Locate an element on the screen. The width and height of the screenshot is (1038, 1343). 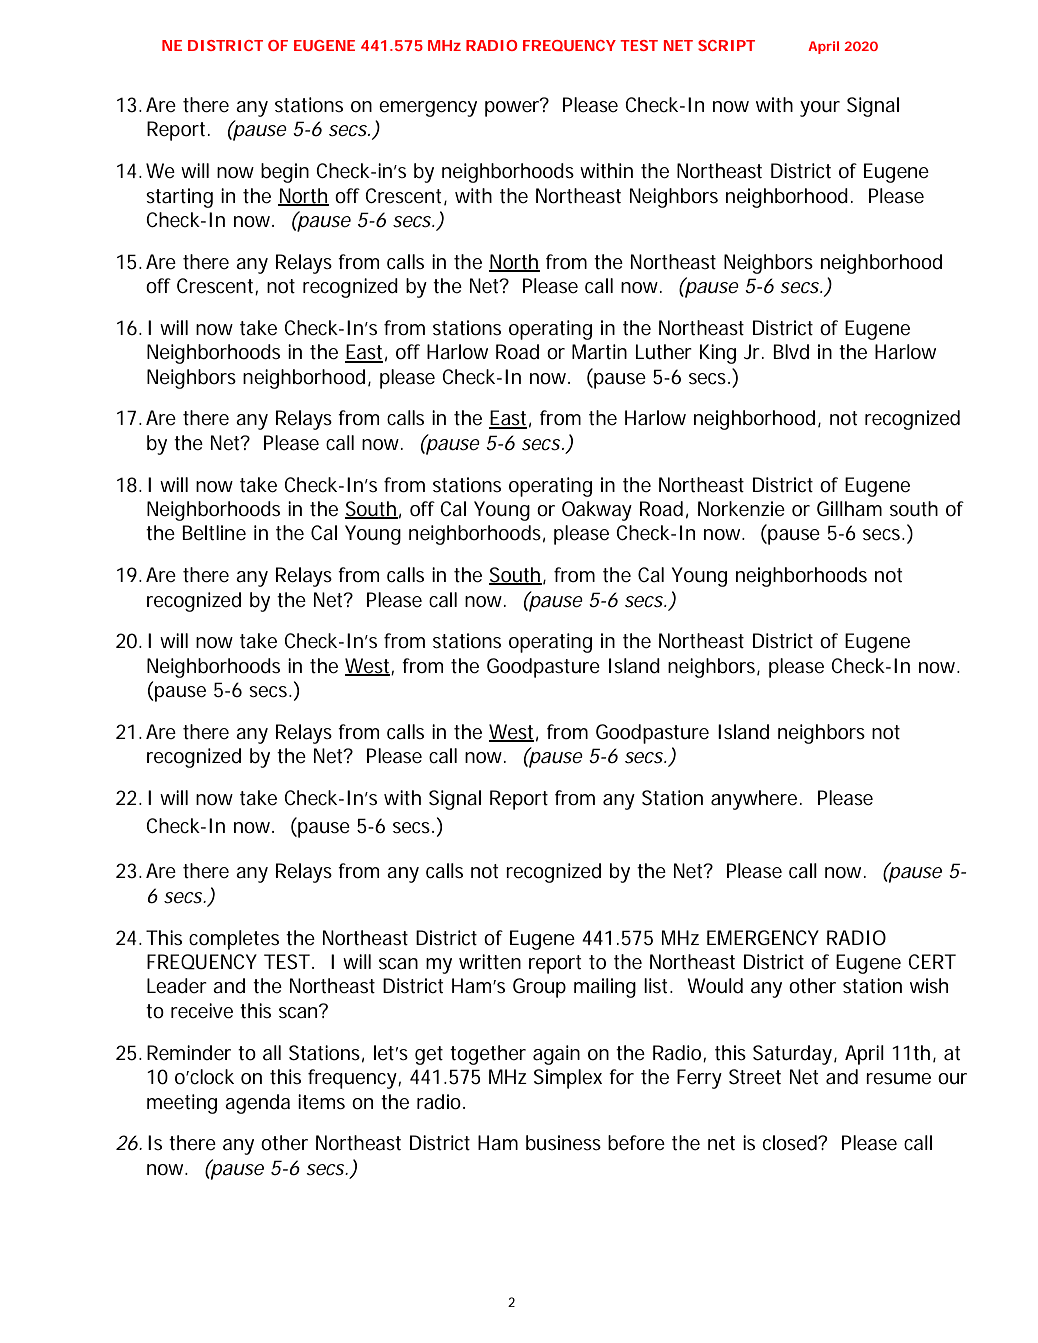
agenda is located at coordinates (257, 1104).
